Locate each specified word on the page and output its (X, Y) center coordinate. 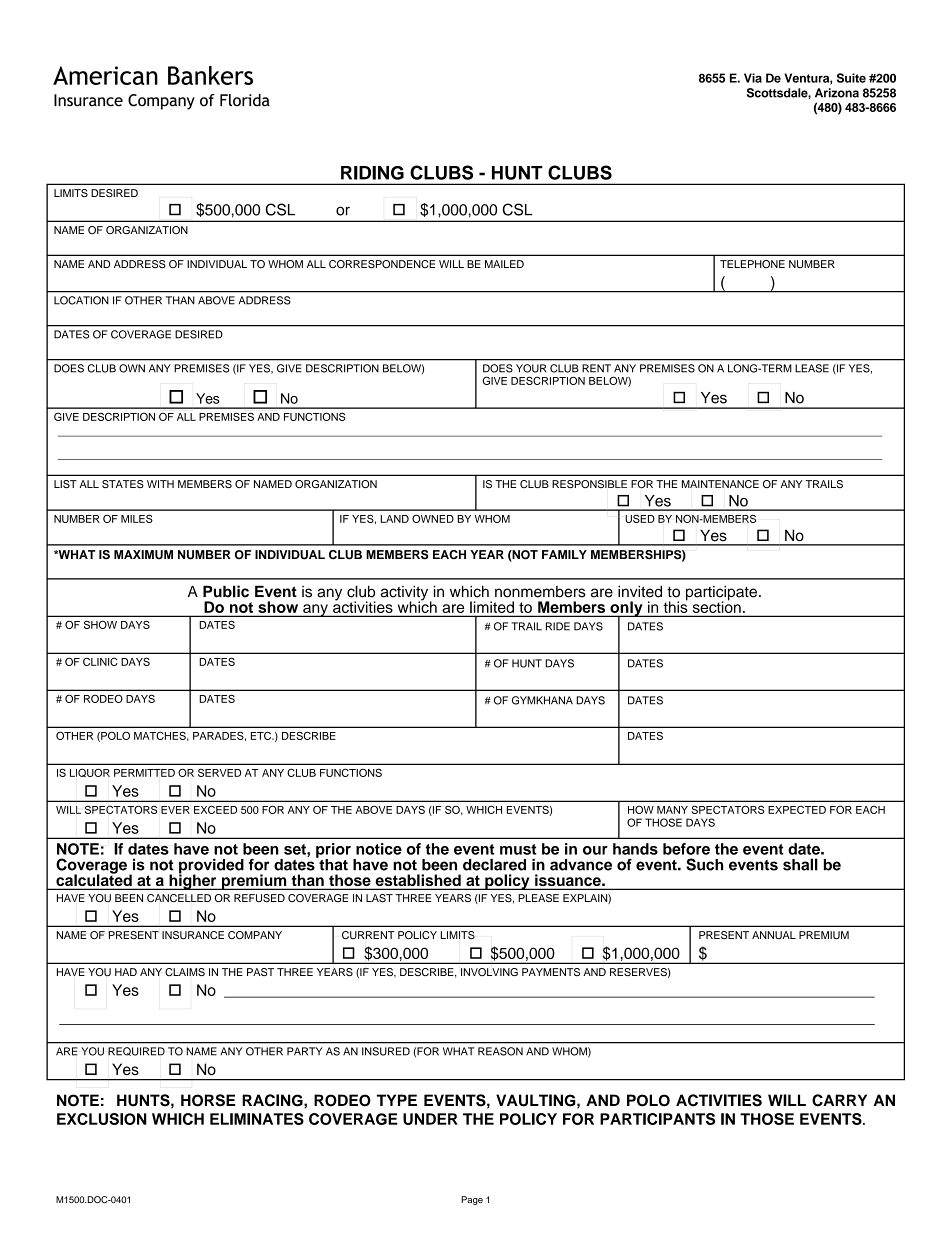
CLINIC (100, 661)
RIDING (372, 173)
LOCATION (81, 300)
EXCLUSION (102, 1119)
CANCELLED (179, 898)
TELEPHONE (752, 264)
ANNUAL (774, 935)
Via (753, 78)
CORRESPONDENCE (382, 264)
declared (494, 864)
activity (406, 594)
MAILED (504, 264)
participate (721, 594)
